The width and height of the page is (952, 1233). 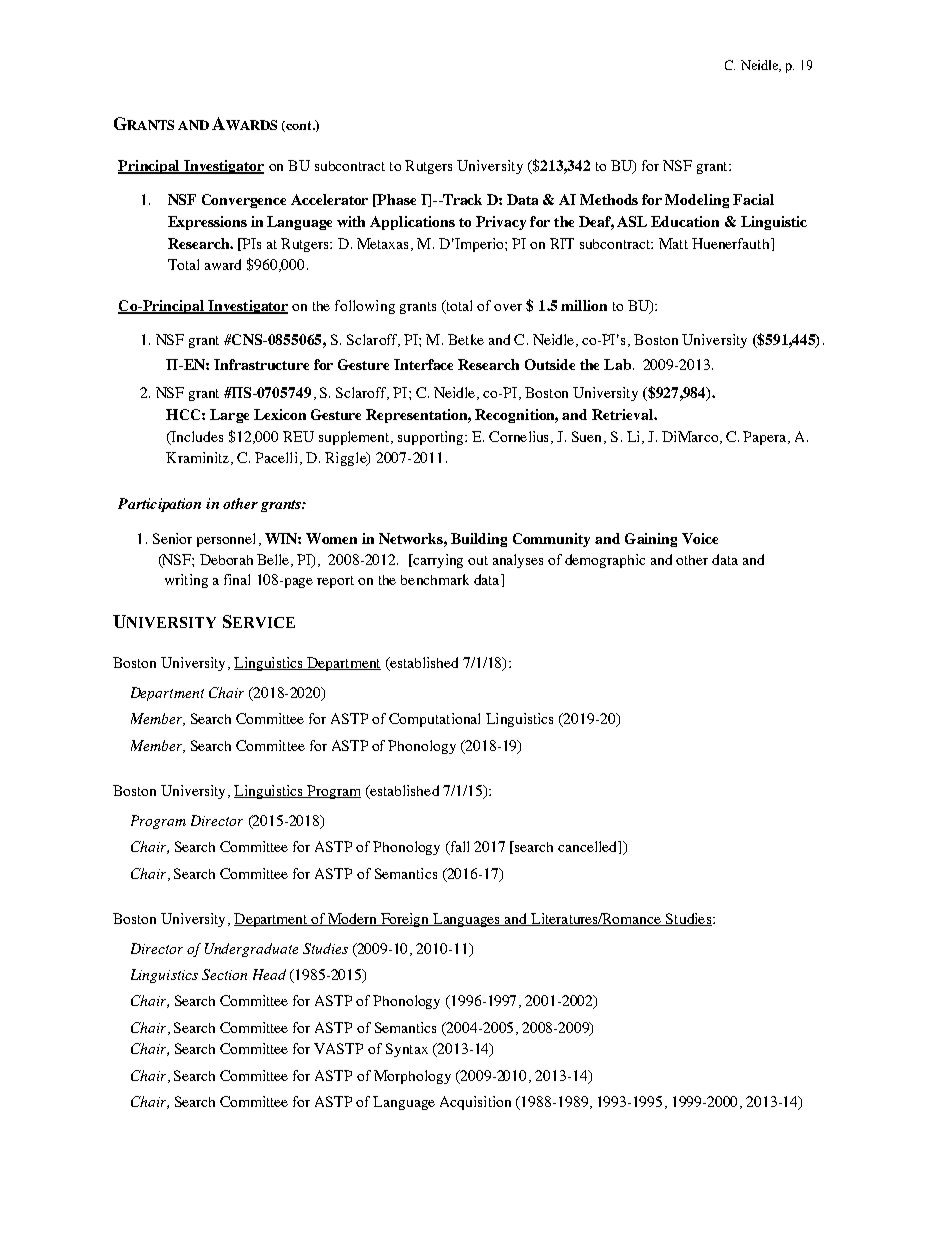 I want to click on Expressions, so click(x=207, y=223).
